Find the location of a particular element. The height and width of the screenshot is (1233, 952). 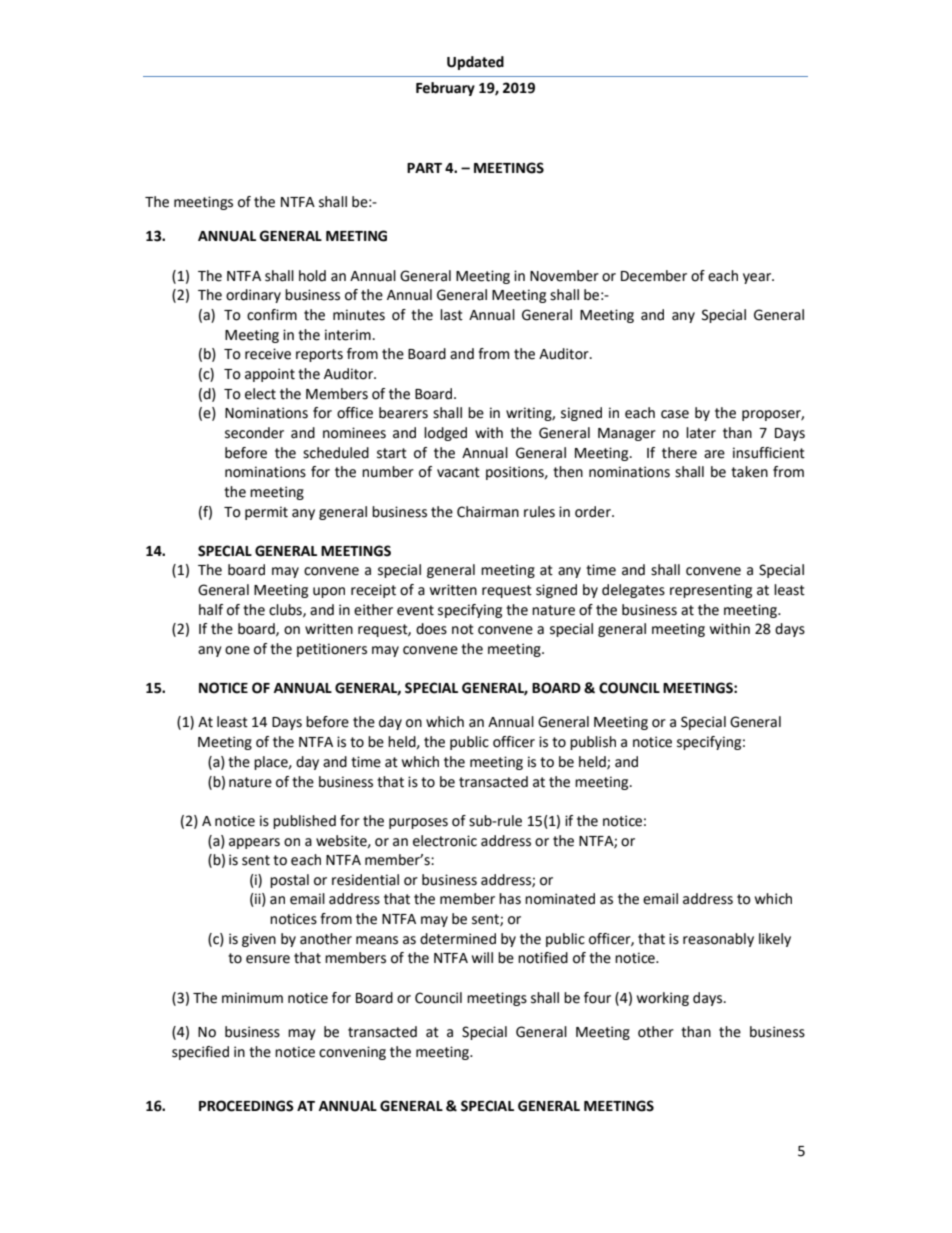

PROCEEDINGS is located at coordinates (246, 1106).
